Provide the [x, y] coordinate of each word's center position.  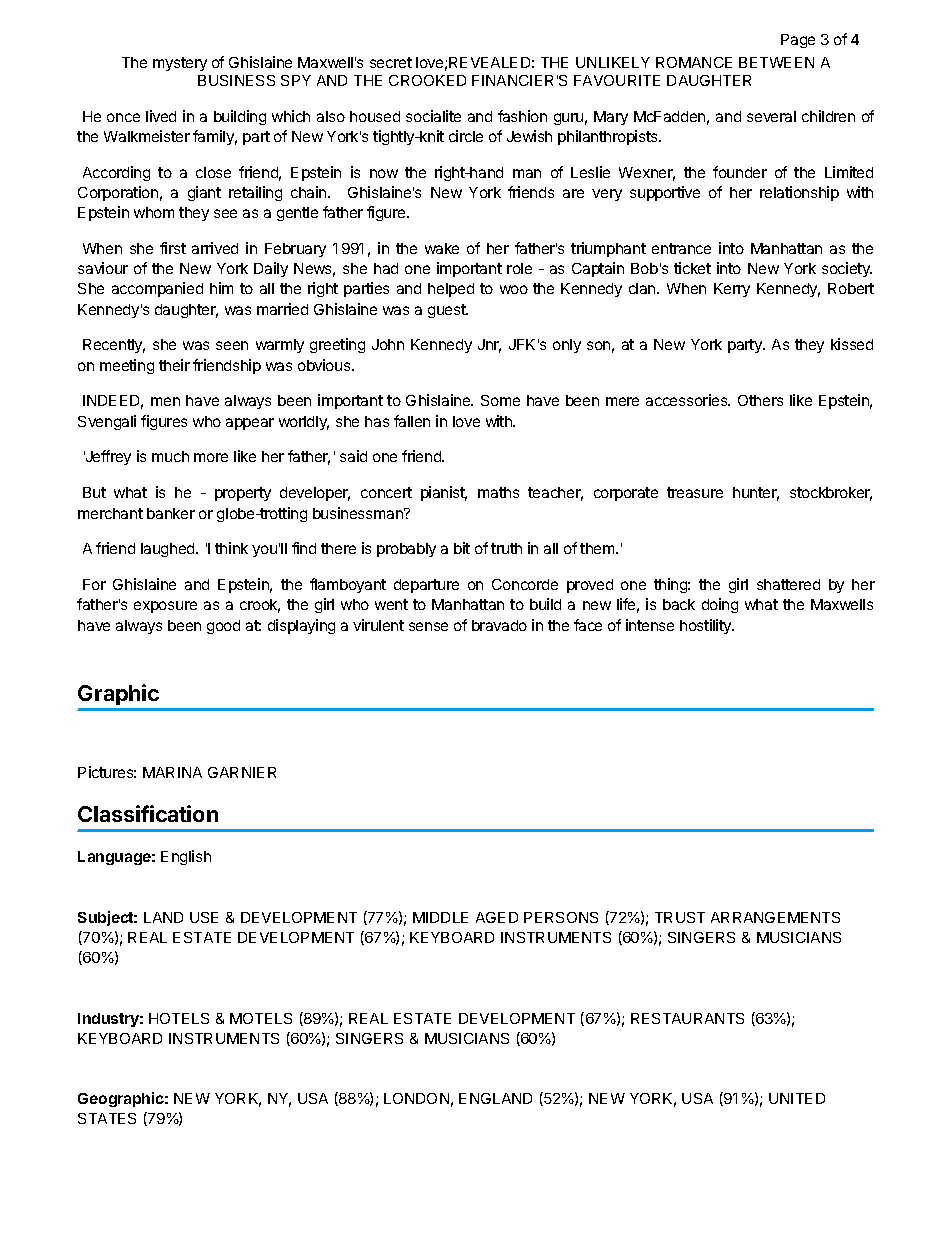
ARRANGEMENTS [775, 917]
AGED [497, 917]
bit [462, 548]
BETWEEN [776, 62]
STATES [107, 1118]
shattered [788, 584]
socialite [433, 116]
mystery [180, 64]
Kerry [732, 290]
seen [232, 345]
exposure [165, 607]
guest [448, 311]
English [186, 857]
